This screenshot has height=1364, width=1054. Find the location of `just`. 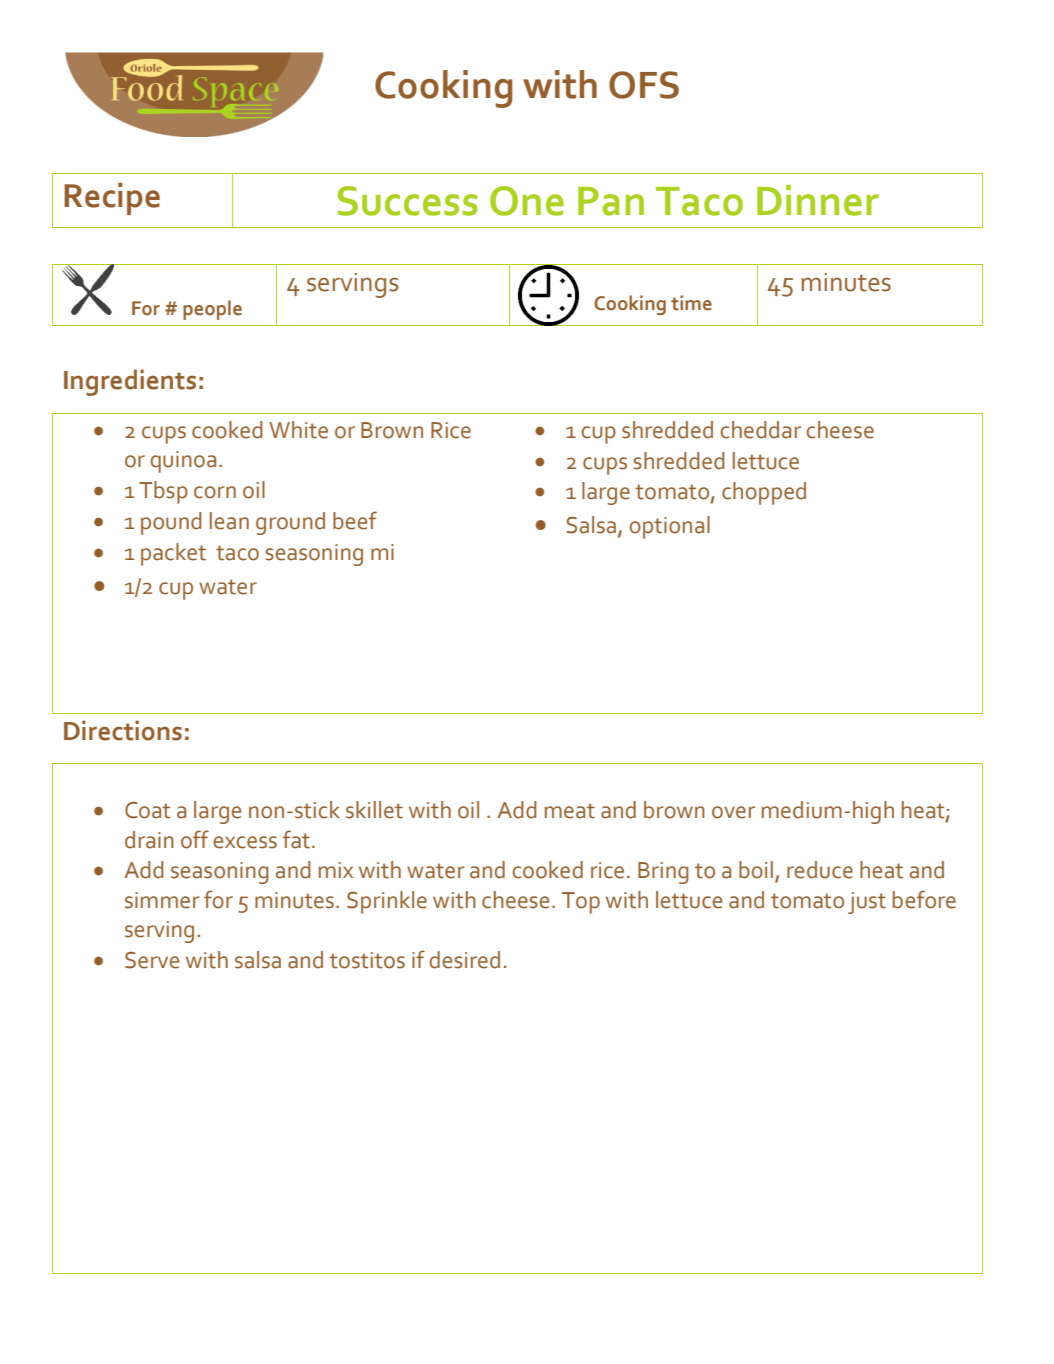

just is located at coordinates (867, 903).
